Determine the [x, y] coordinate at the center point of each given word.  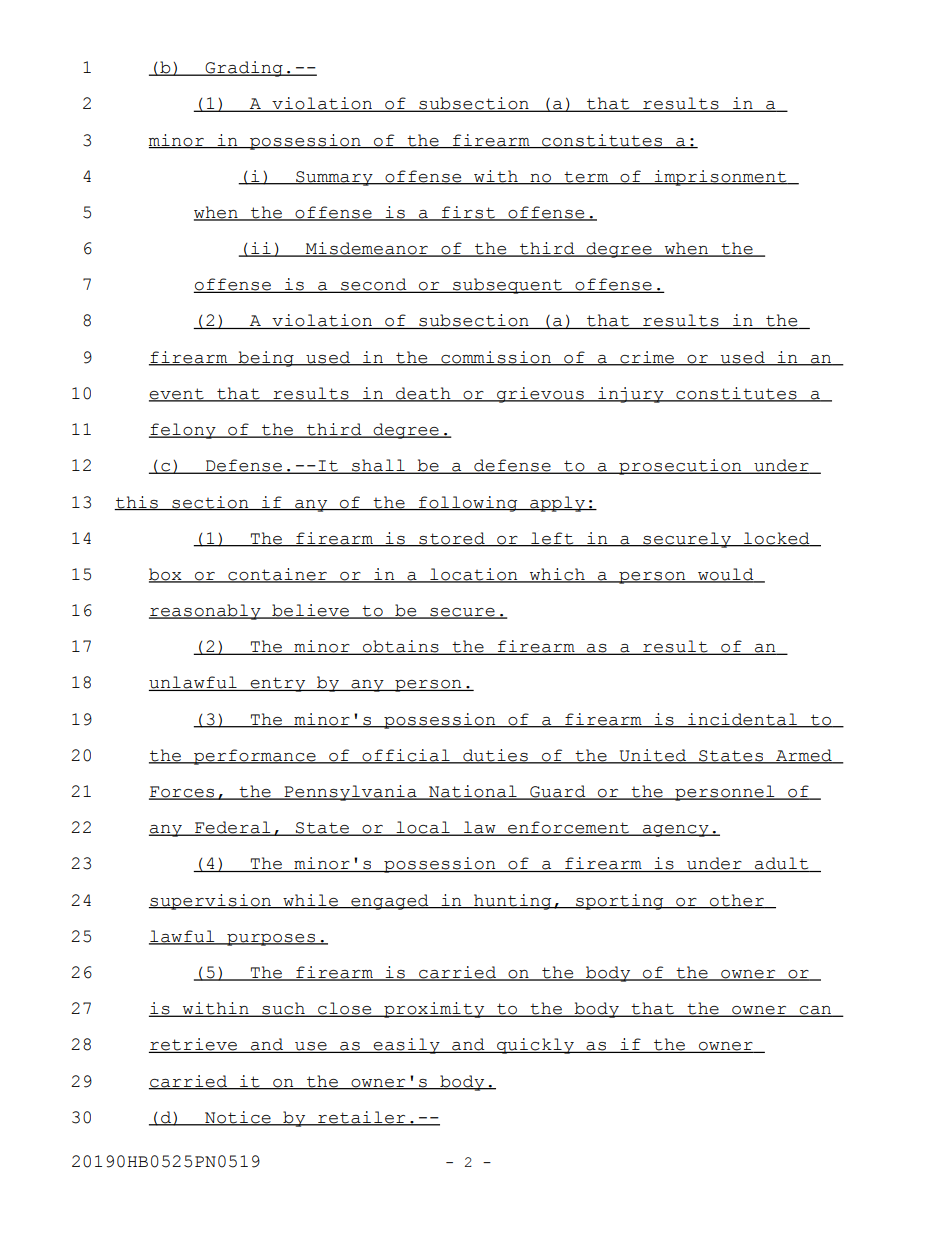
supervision [211, 902]
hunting [513, 902]
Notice [238, 1118]
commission [496, 358]
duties [495, 756]
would [726, 575]
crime [647, 358]
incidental [742, 720]
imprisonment [720, 178]
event [177, 395]
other [737, 901]
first [468, 213]
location [474, 575]
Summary [334, 178]
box [166, 575]
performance [255, 757]
